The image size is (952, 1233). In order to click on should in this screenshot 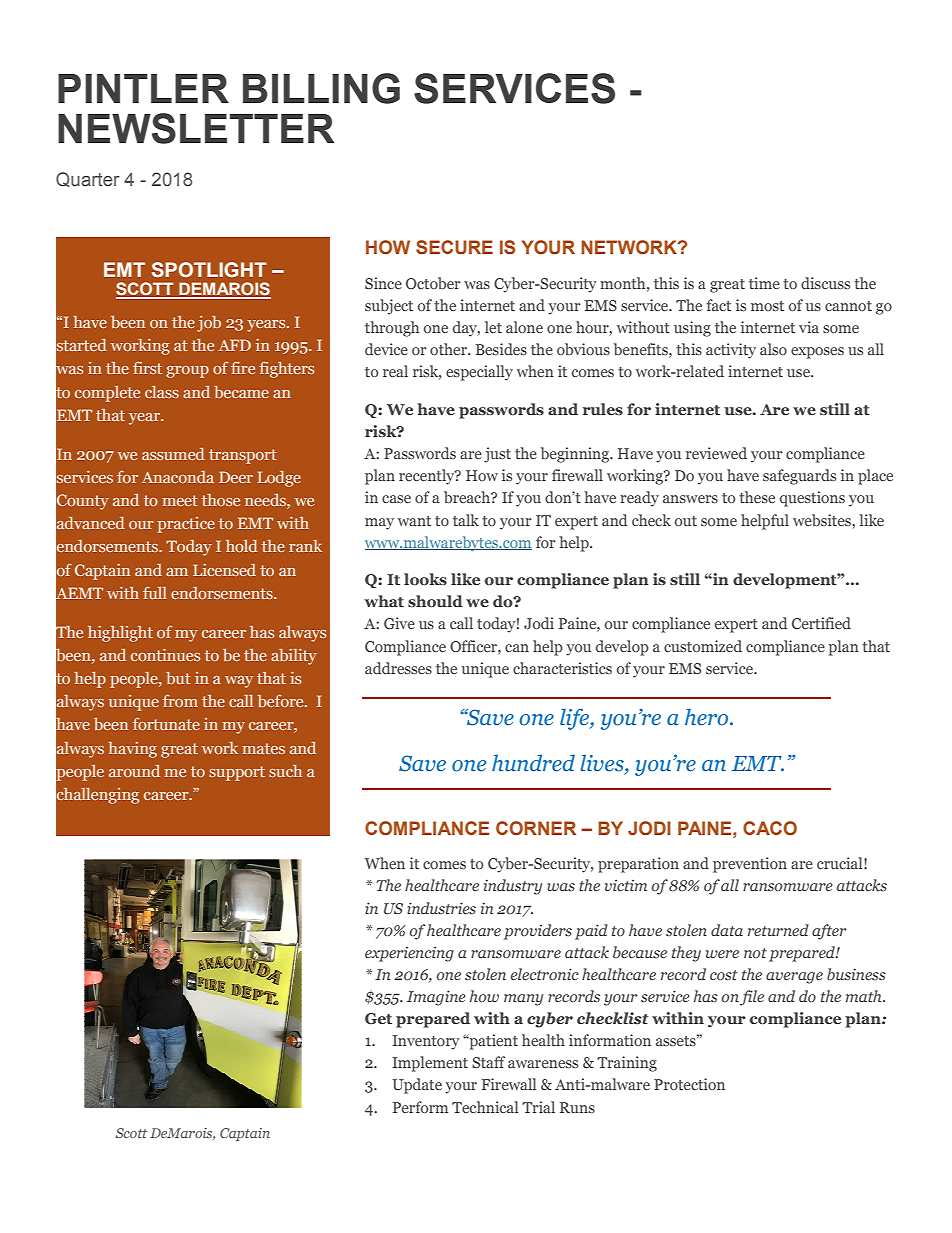, I will do `click(435, 601)`.
